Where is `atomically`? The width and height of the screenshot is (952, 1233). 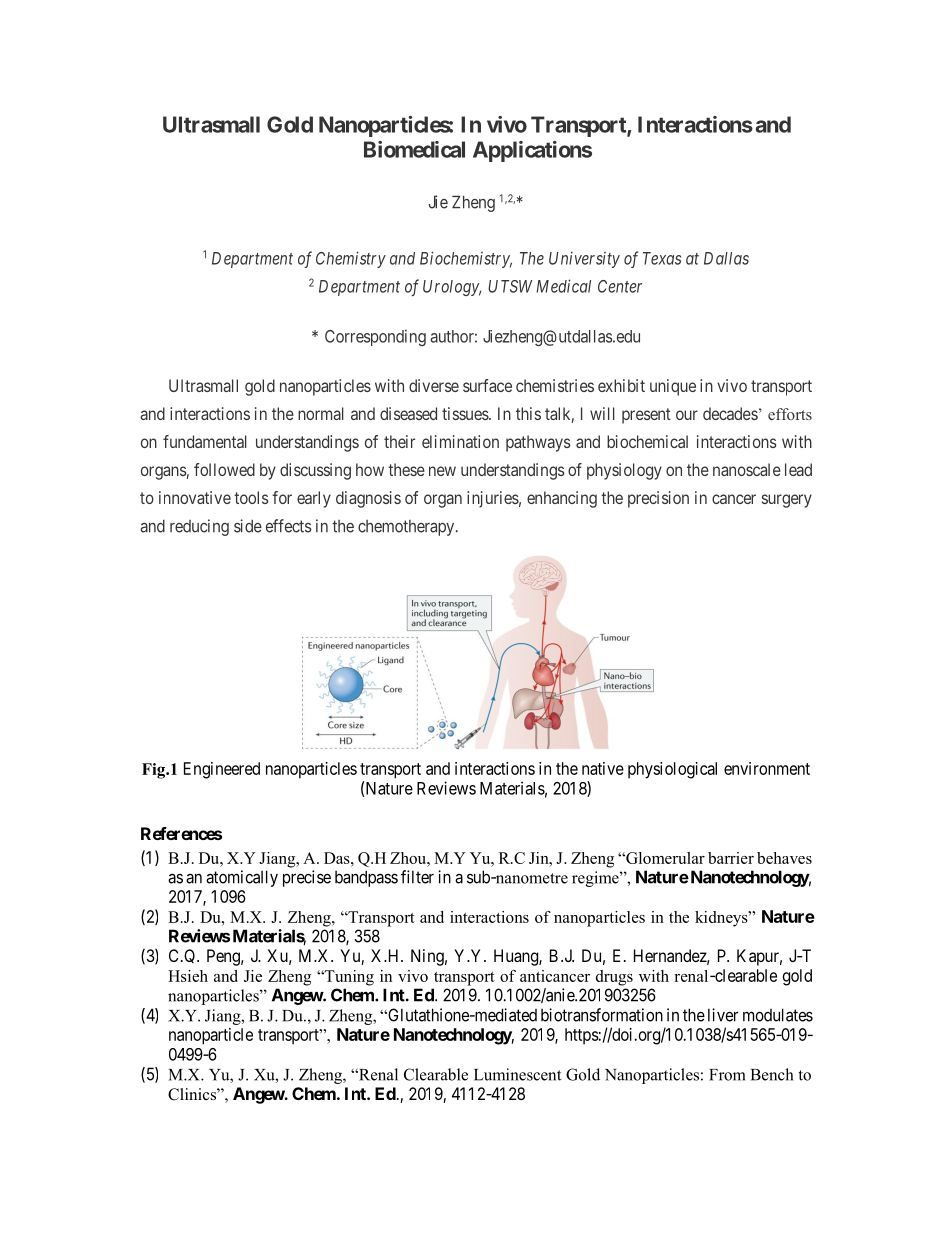 atomically is located at coordinates (242, 878).
